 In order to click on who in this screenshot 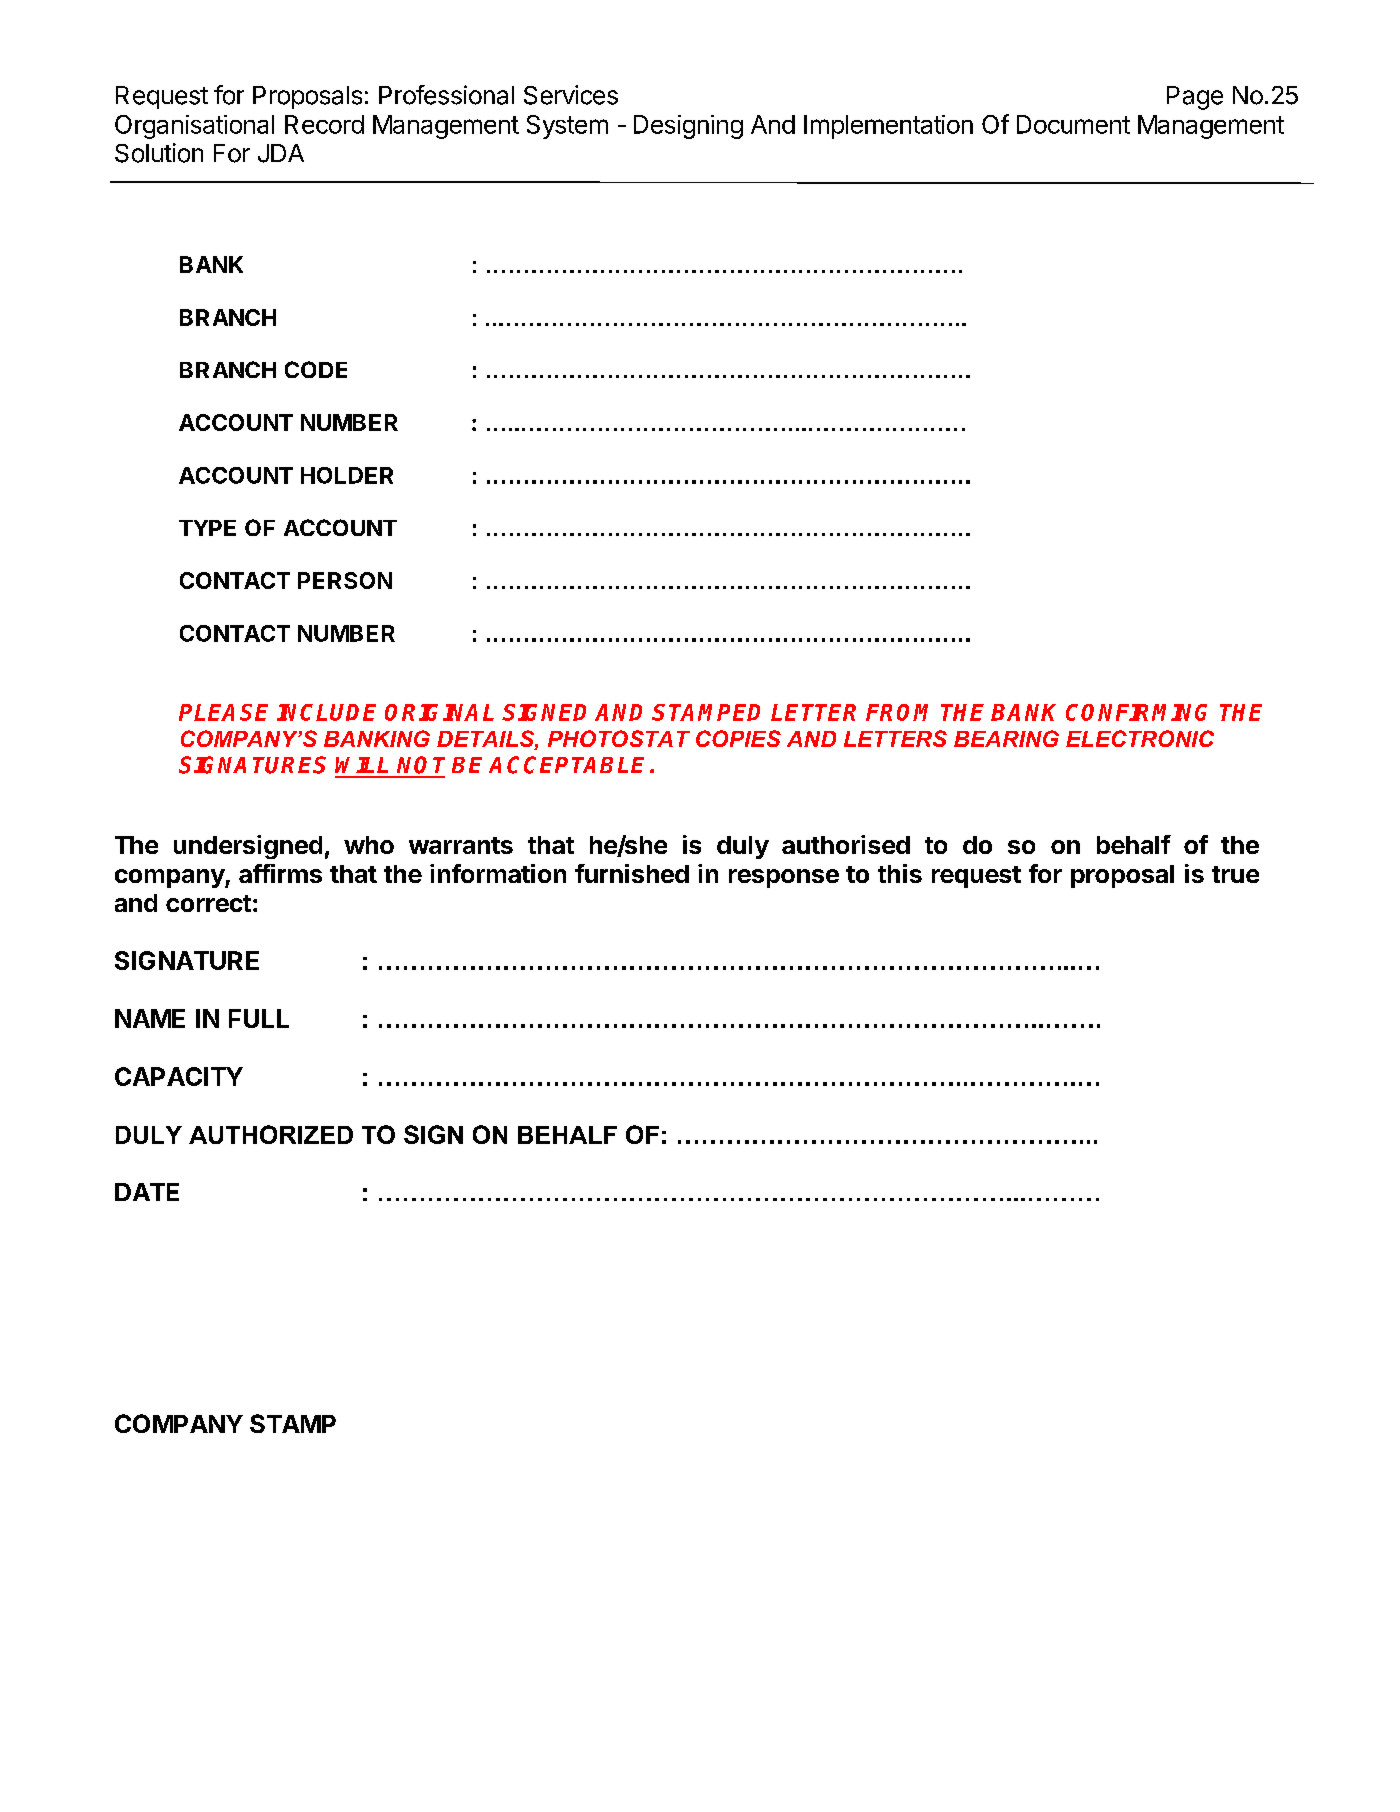, I will do `click(369, 845)`.
